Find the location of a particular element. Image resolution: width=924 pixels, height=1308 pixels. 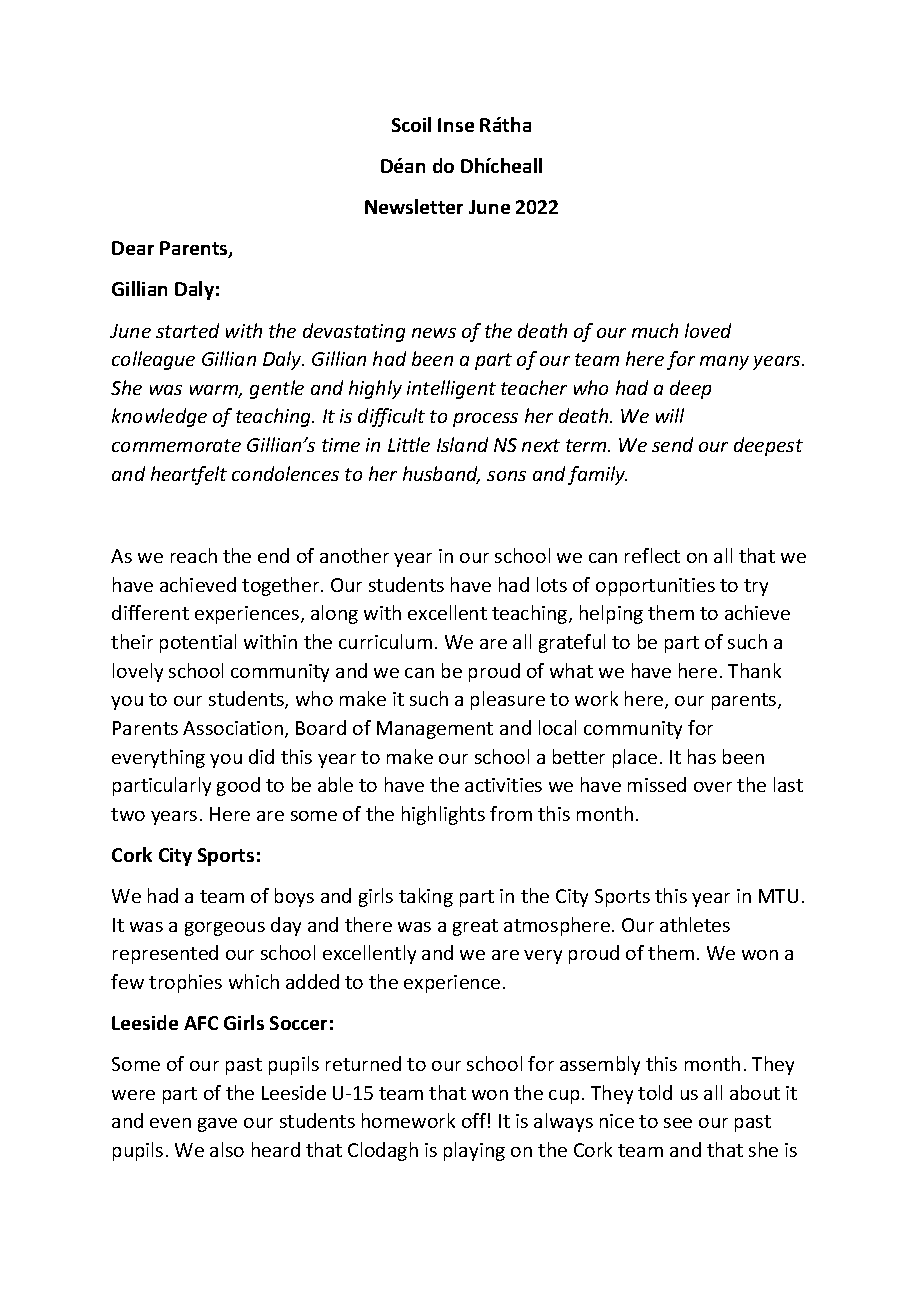

gave is located at coordinates (217, 1125).
